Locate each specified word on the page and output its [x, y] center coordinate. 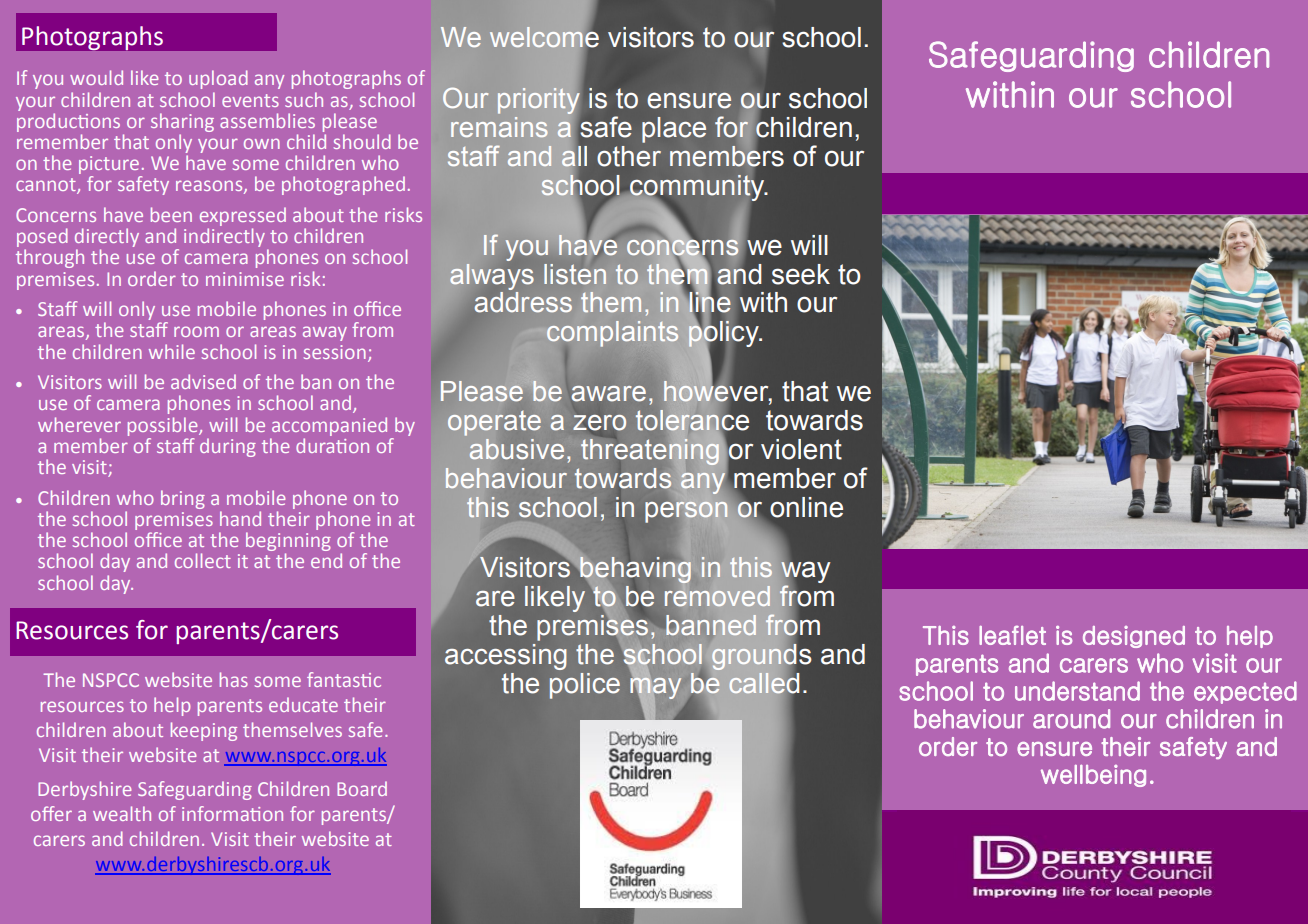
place [674, 130]
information [232, 813]
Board [362, 788]
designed [1134, 637]
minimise [245, 279]
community [697, 189]
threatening [650, 452]
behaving [635, 571]
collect [203, 560]
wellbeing [1093, 776]
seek [801, 274]
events [250, 100]
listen [575, 274]
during [228, 447]
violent [801, 449]
